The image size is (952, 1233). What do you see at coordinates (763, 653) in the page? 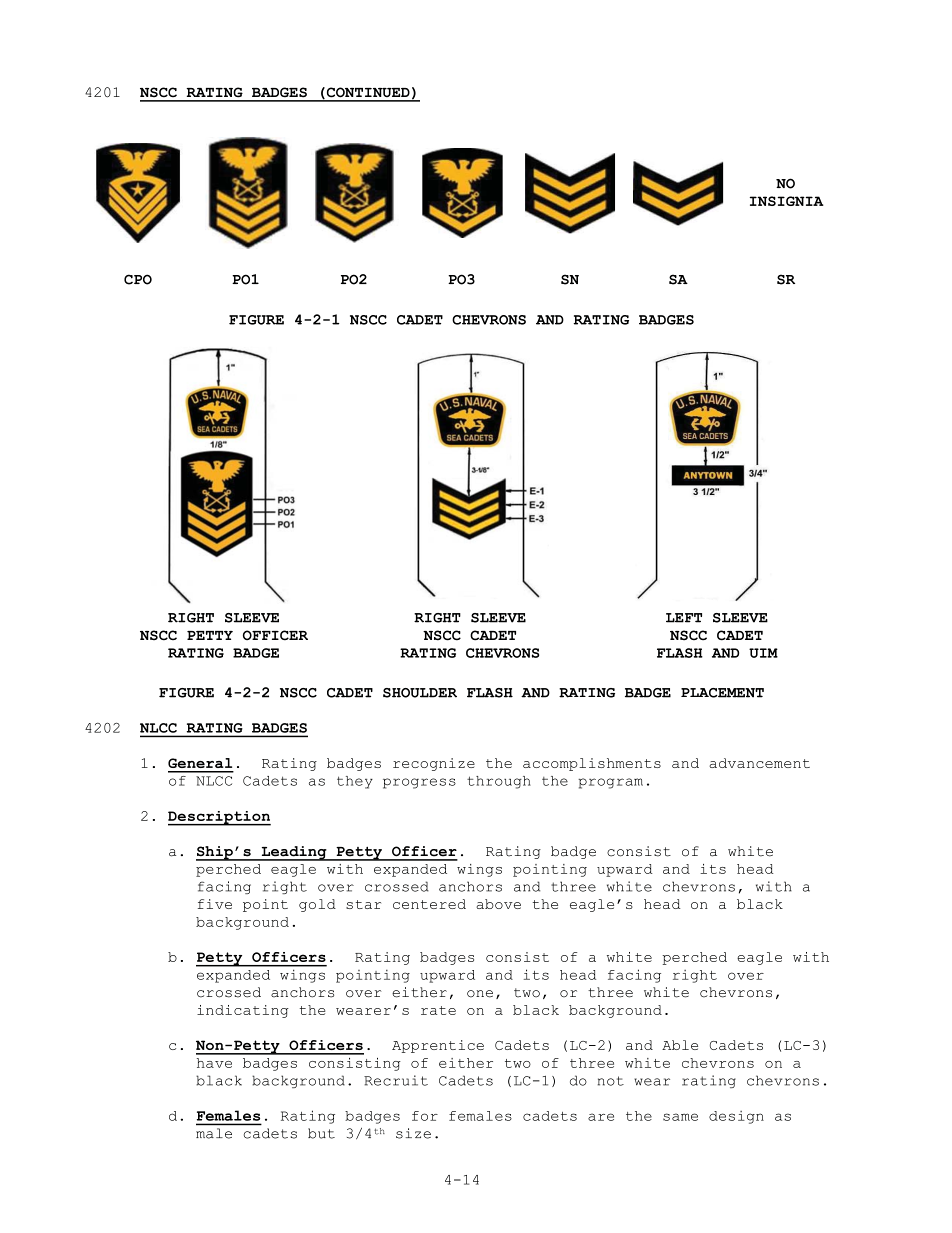
I see `UIM` at bounding box center [763, 653].
